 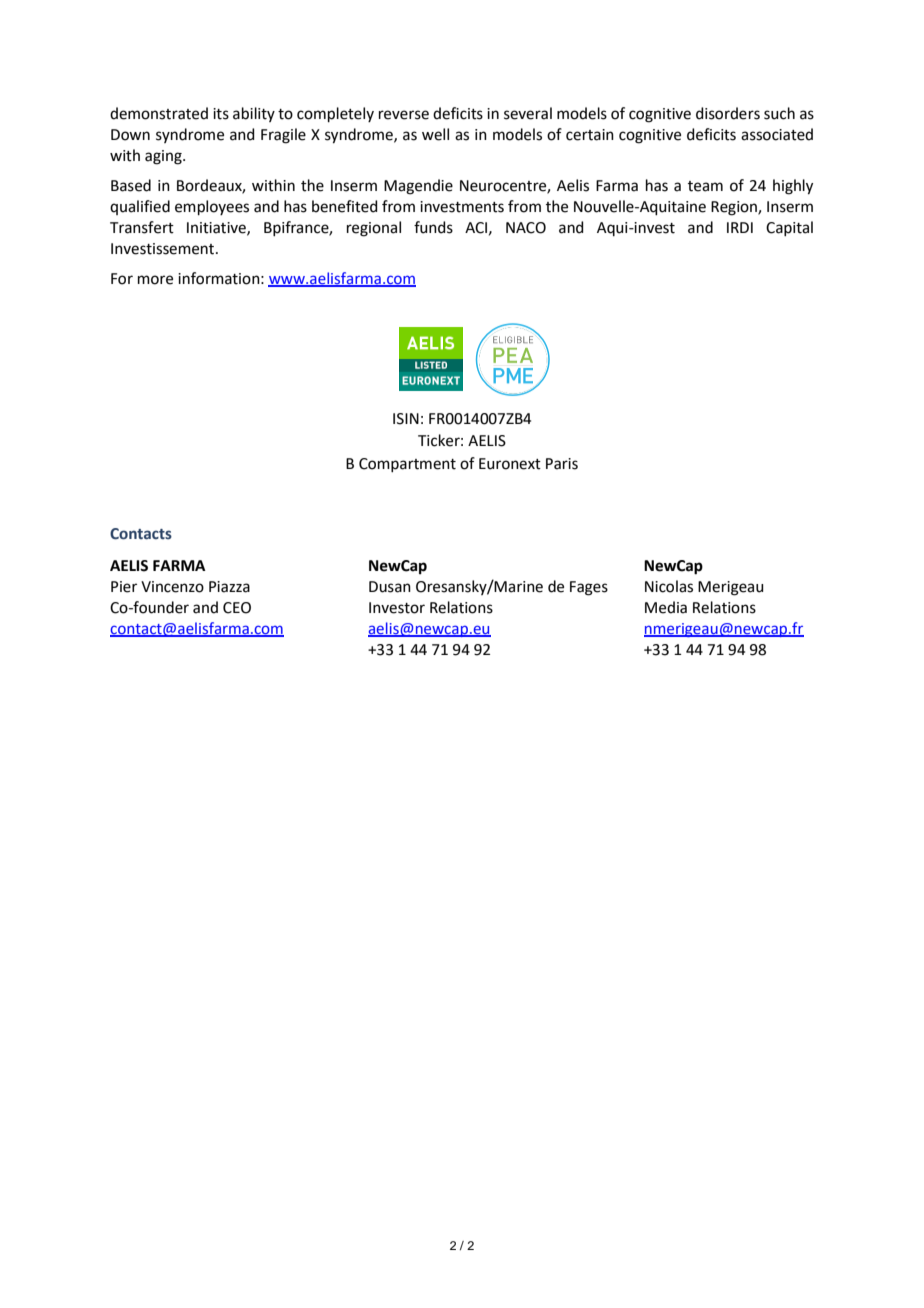 What do you see at coordinates (435, 134) in the screenshot?
I see `well` at bounding box center [435, 134].
